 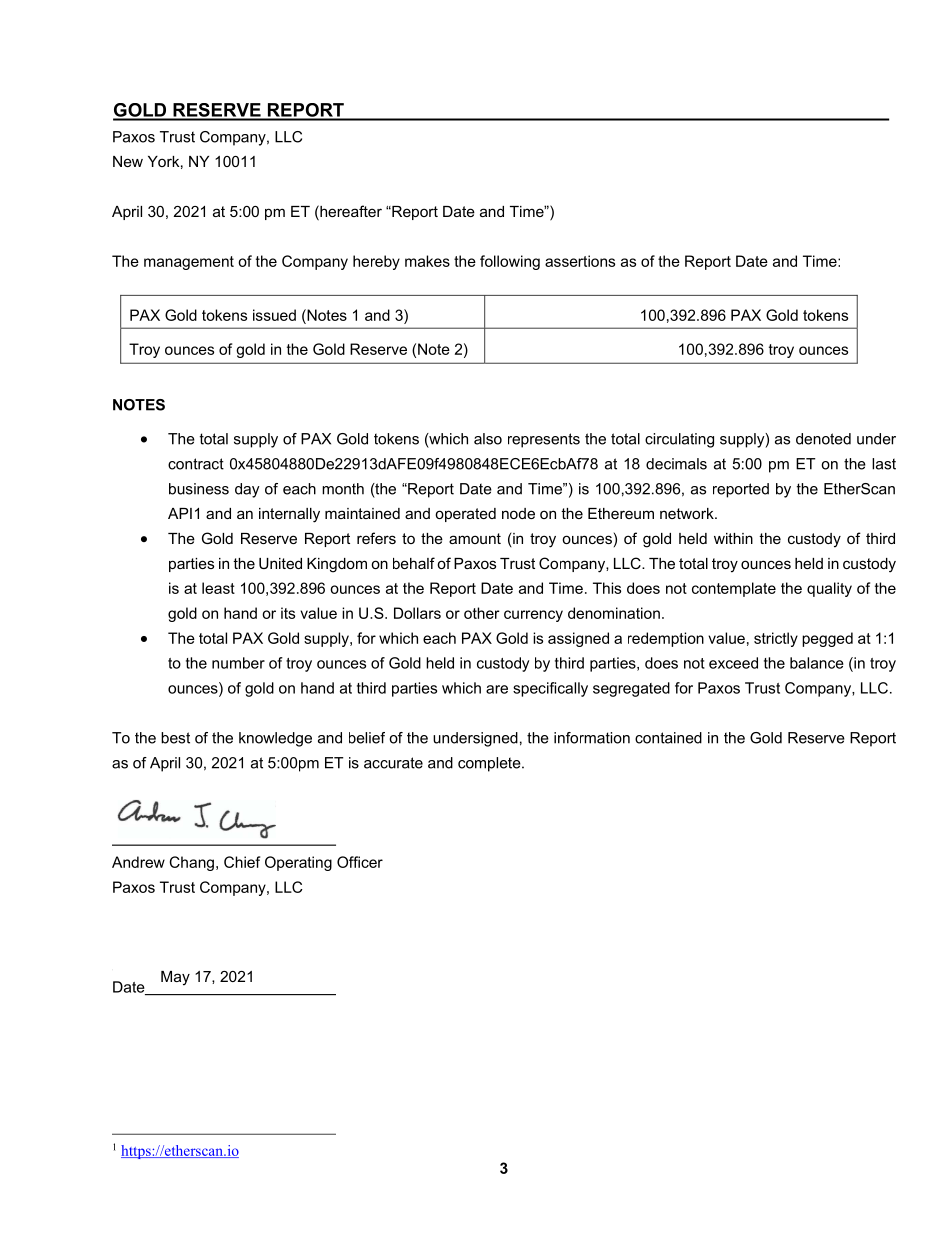 What do you see at coordinates (580, 261) in the screenshot?
I see `assertions` at bounding box center [580, 261].
